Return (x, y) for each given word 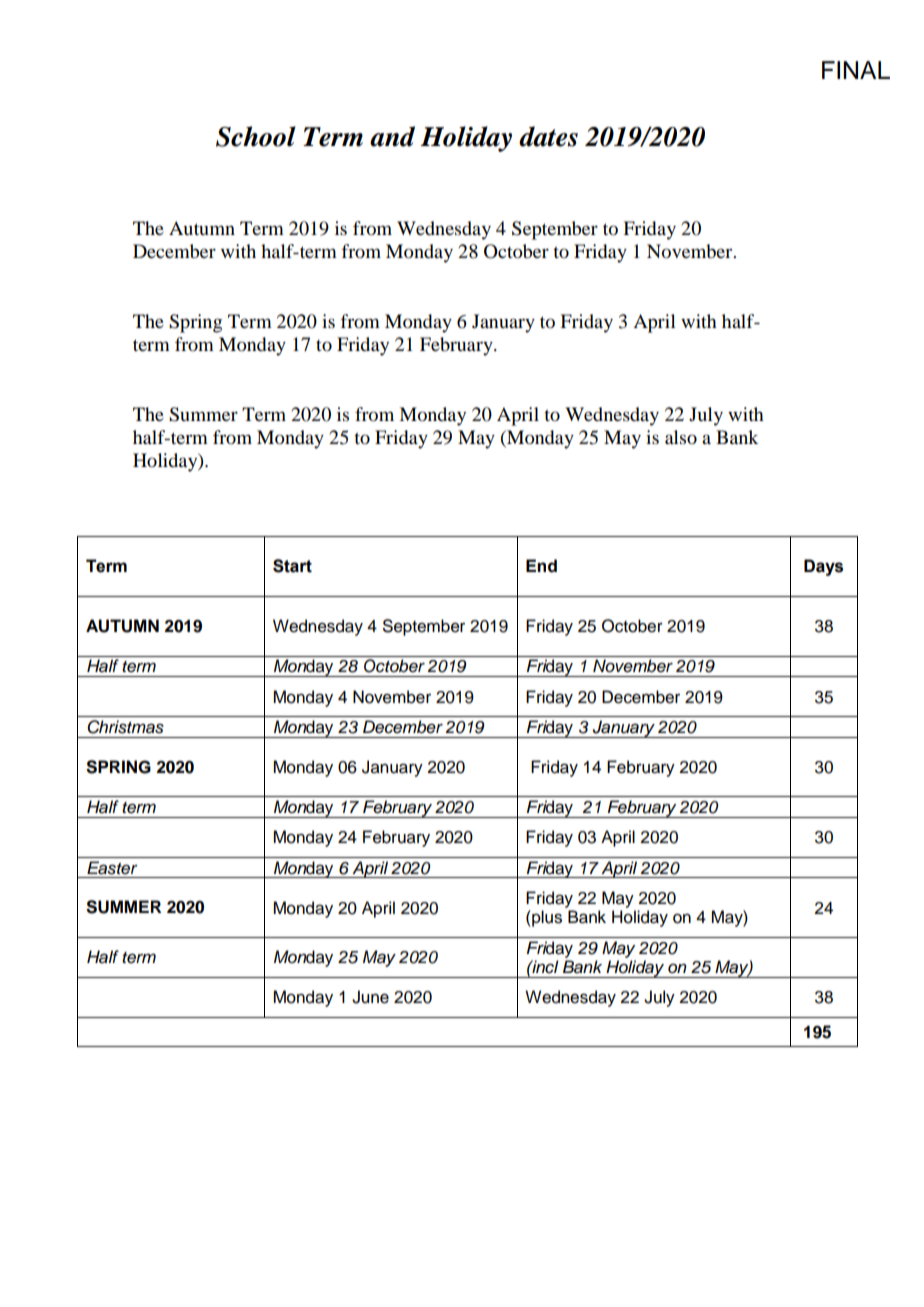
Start (292, 566)
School (256, 136)
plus (546, 918)
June (370, 997)
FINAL (856, 70)
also (681, 437)
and (392, 136)
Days (823, 567)
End (541, 566)
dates (548, 136)
